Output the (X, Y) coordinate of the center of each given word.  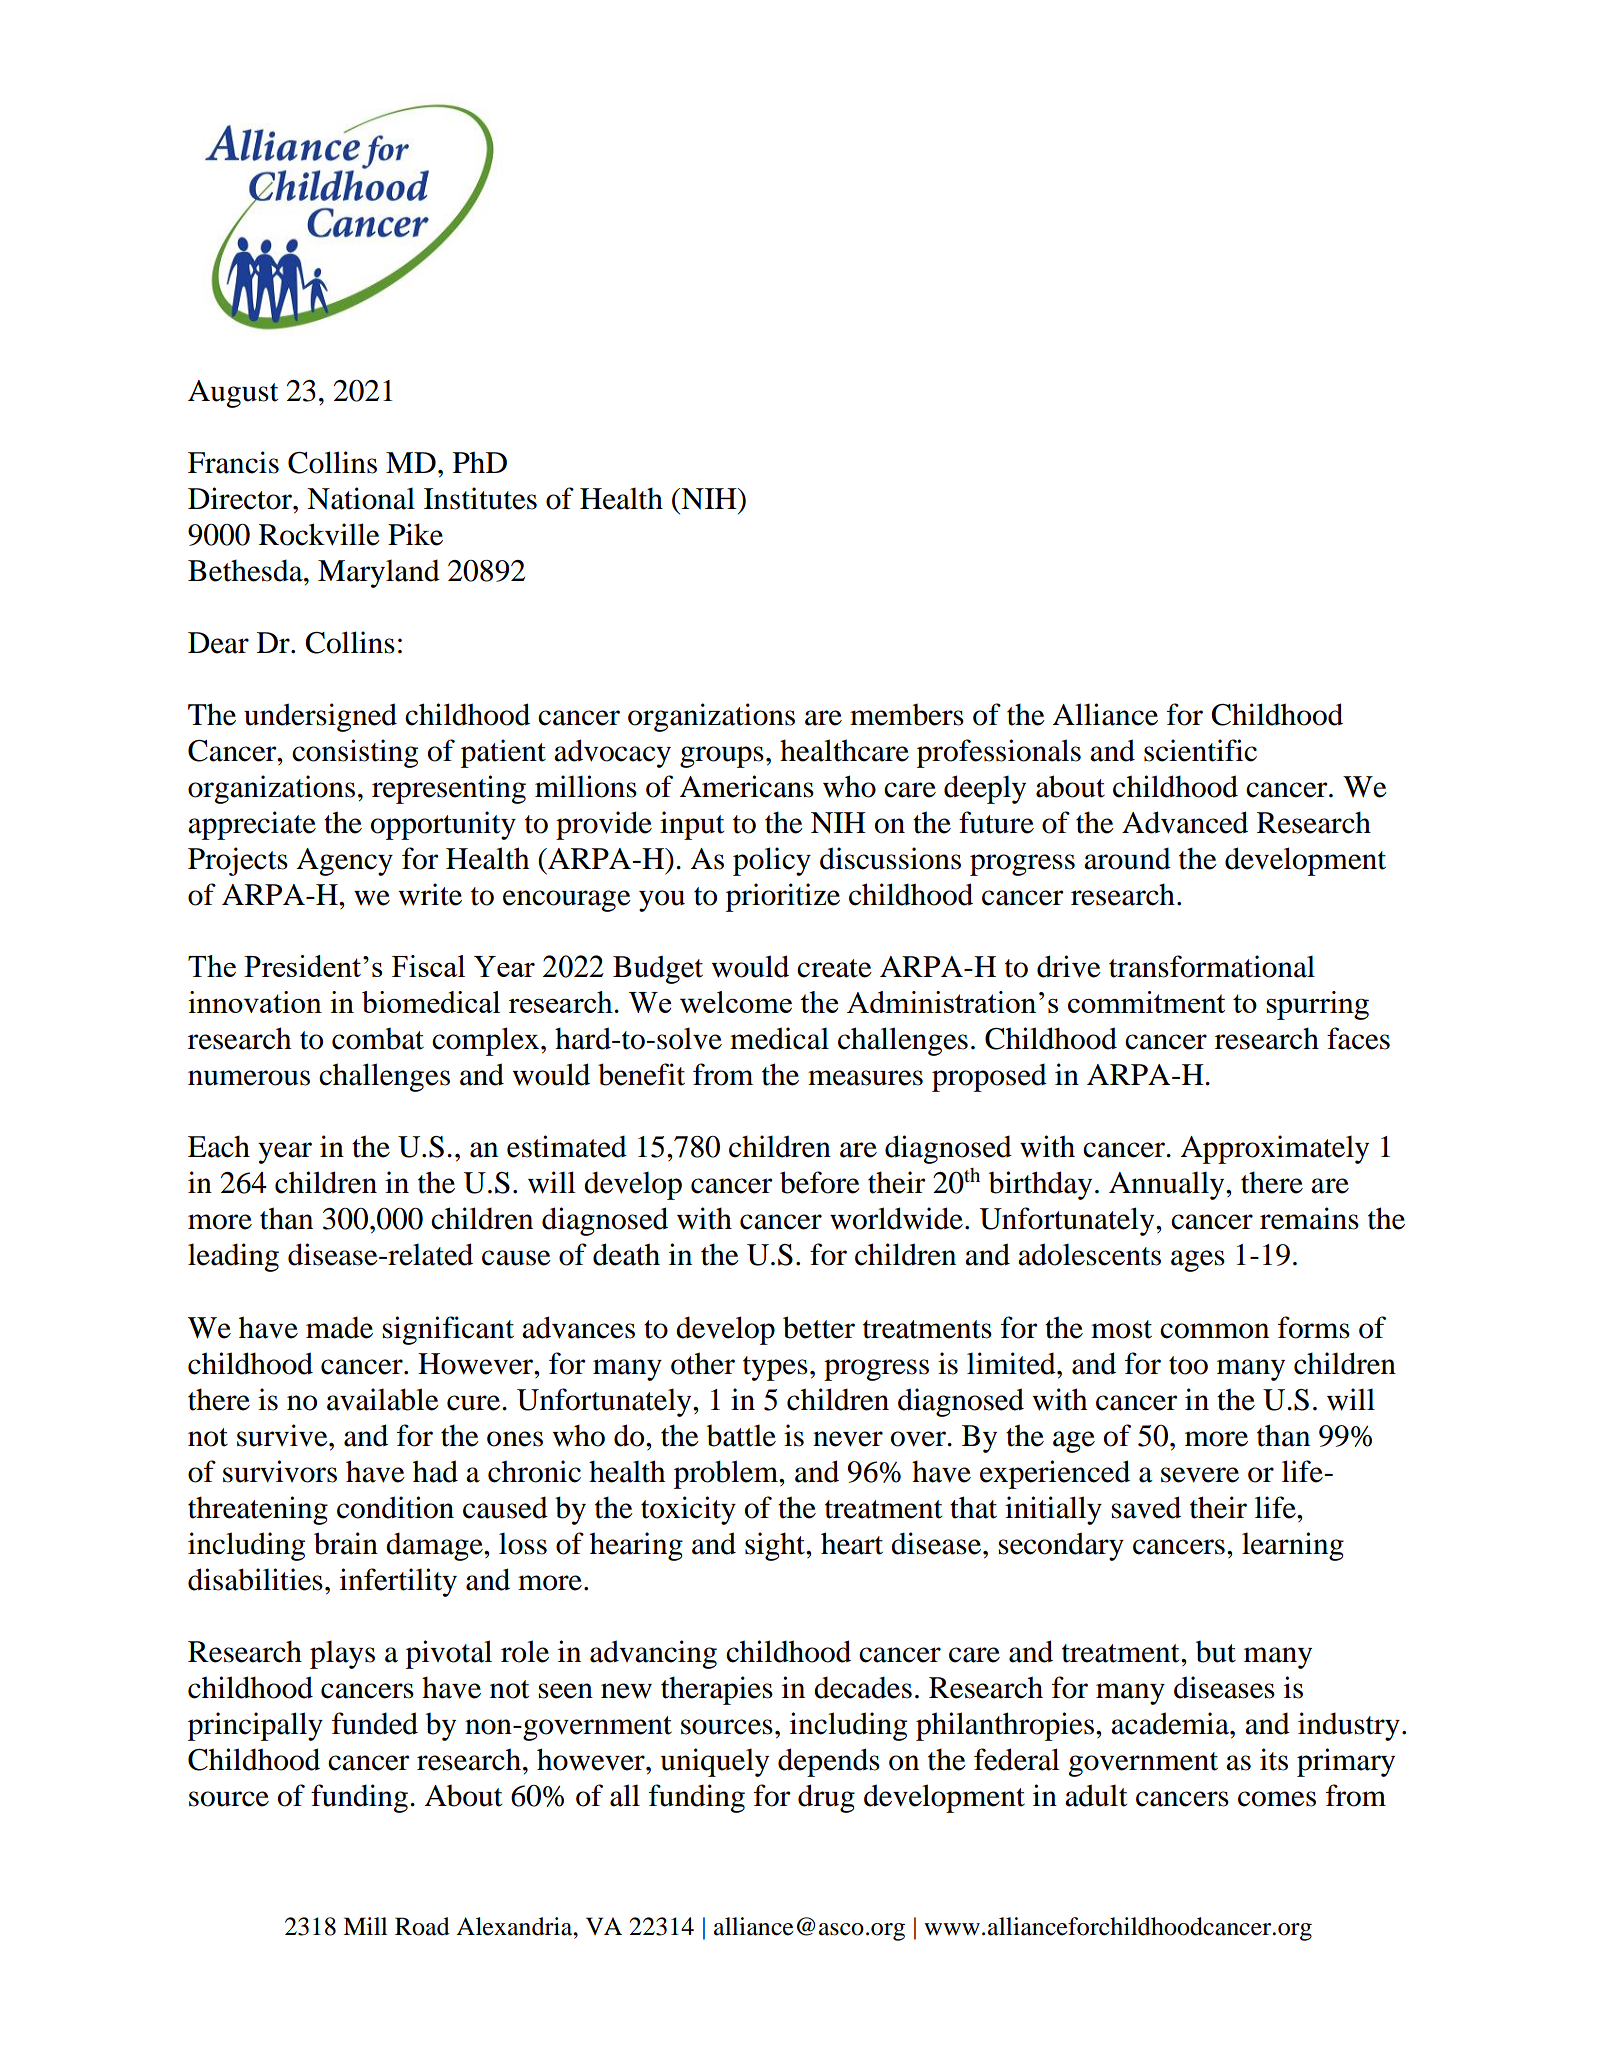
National (361, 498)
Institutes (480, 498)
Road (422, 1926)
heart (852, 1543)
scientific (1200, 750)
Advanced (1185, 822)
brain (346, 1543)
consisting (355, 753)
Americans (747, 786)
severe (1200, 1475)
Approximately (1275, 1149)
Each (219, 1146)
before (820, 1182)
